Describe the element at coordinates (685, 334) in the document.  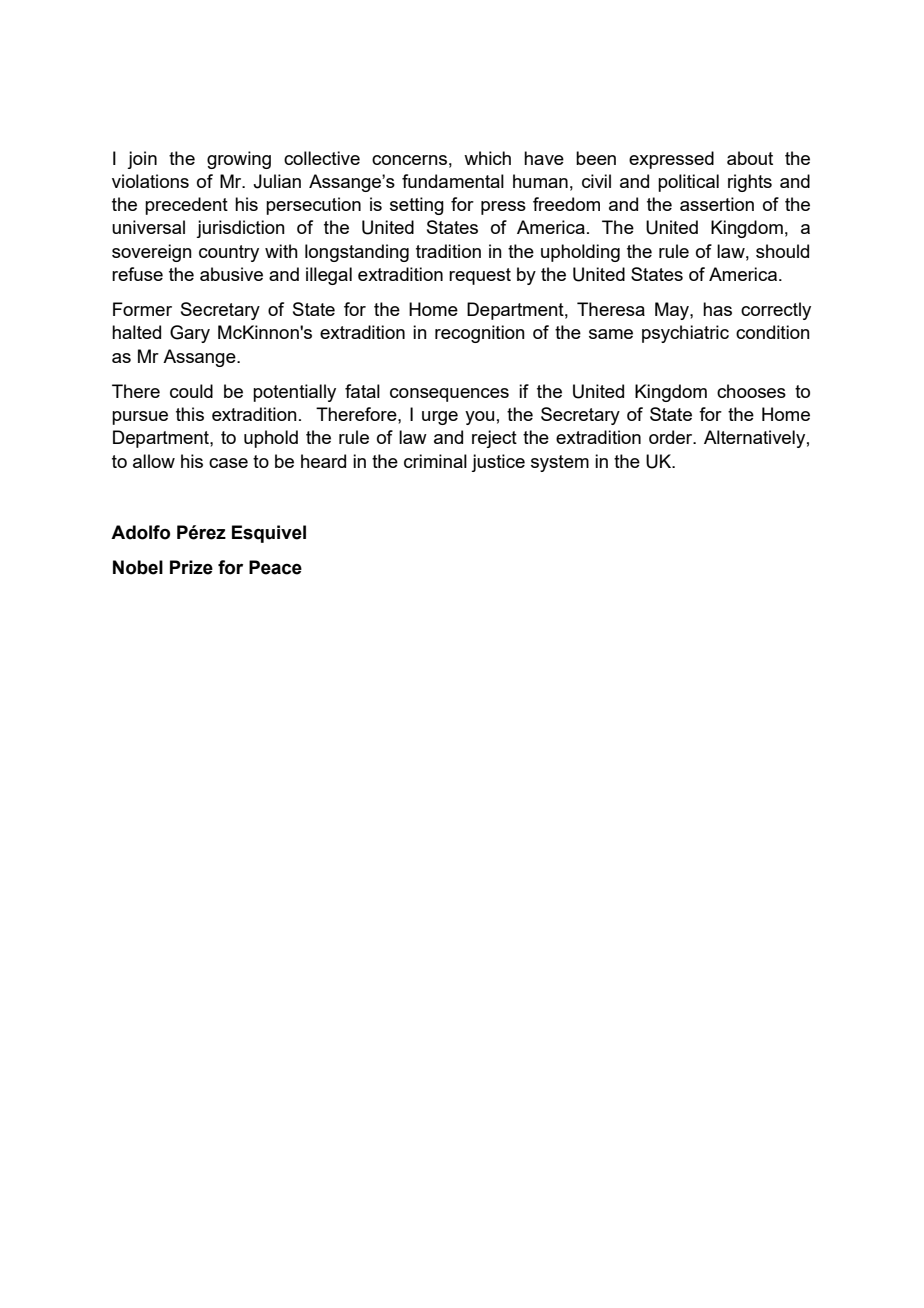
I see `psychiatric` at that location.
